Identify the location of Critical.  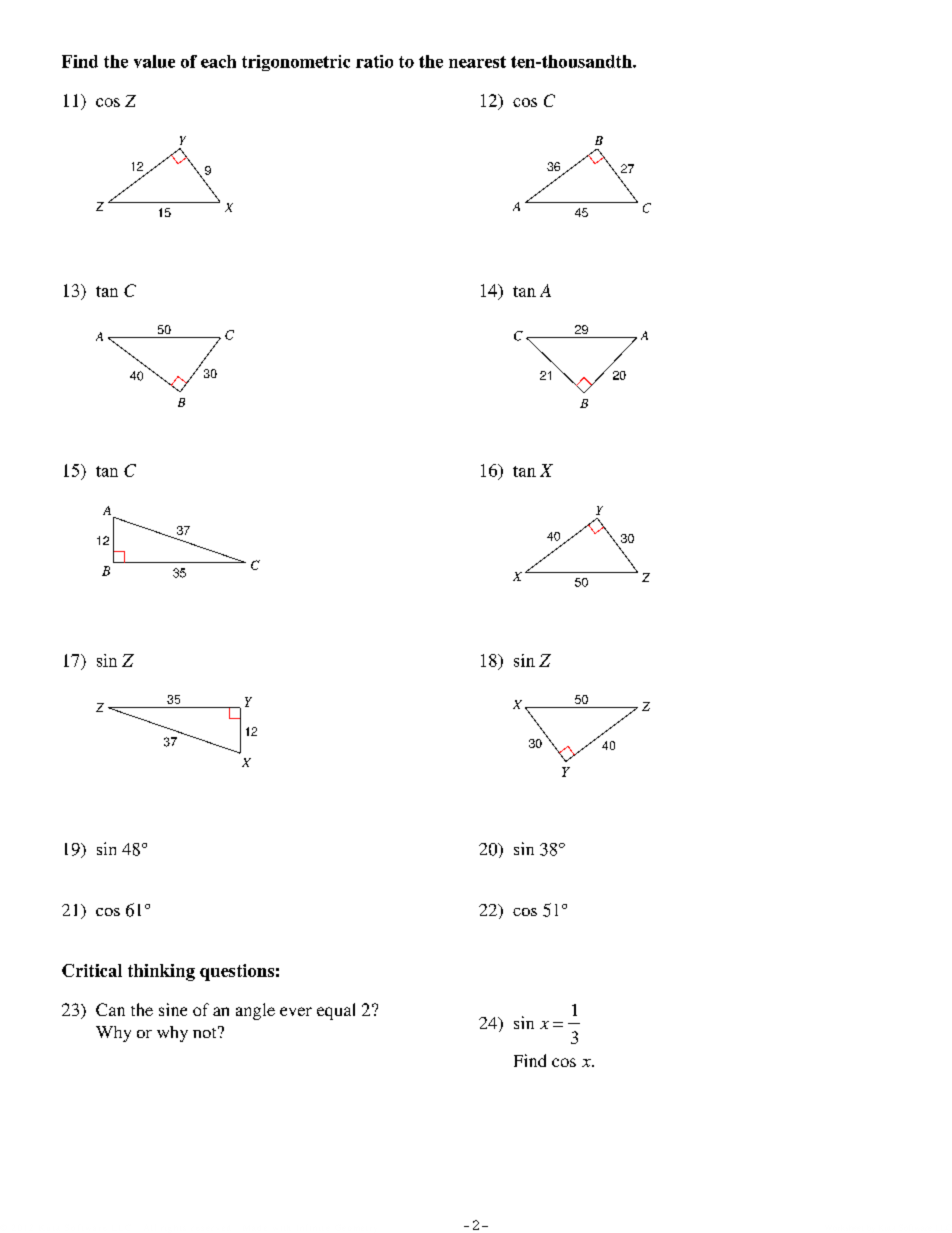
(92, 970).
